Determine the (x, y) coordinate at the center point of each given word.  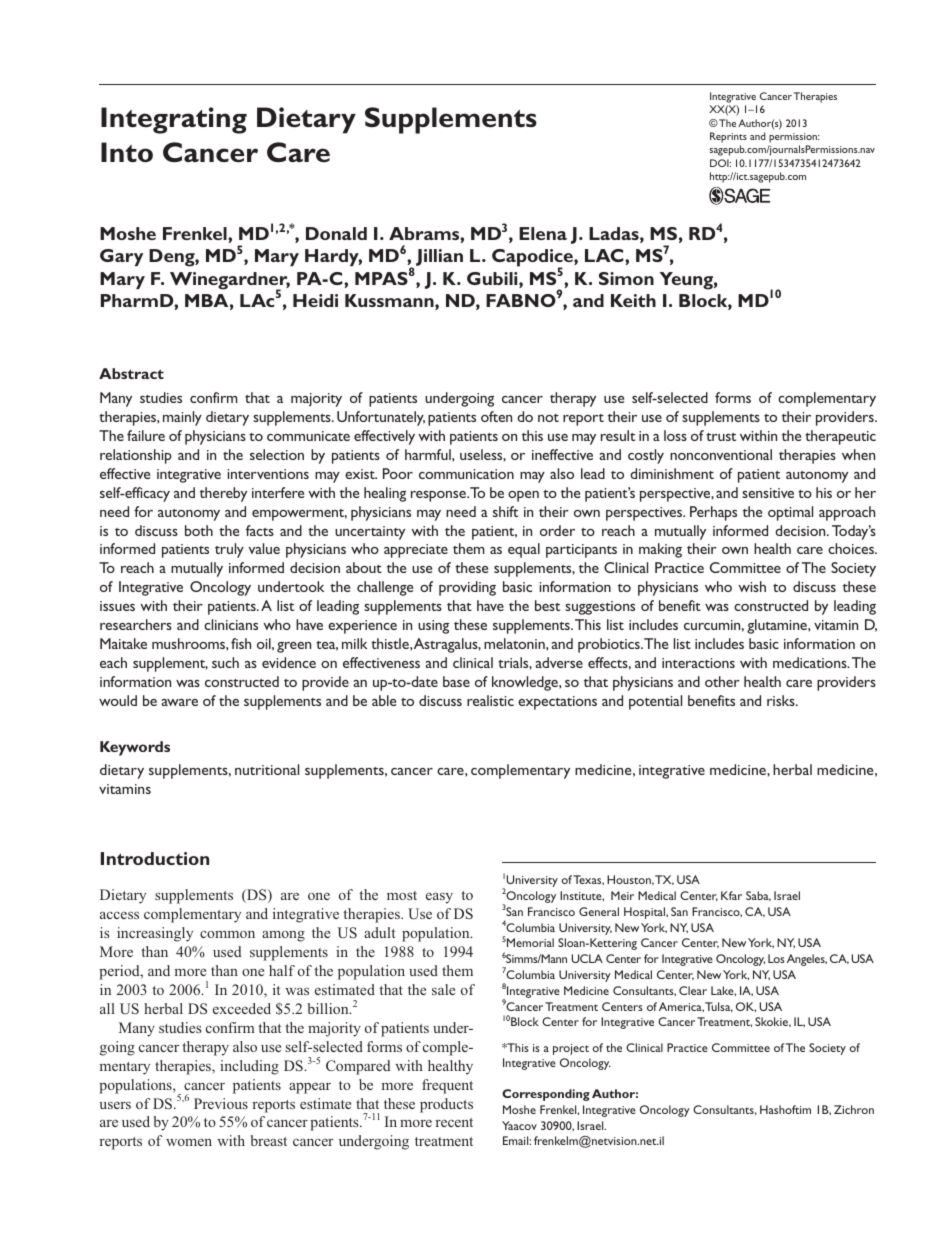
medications (811, 662)
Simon (626, 278)
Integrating (174, 120)
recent (454, 1122)
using (433, 627)
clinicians (231, 624)
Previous (221, 1103)
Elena (543, 233)
